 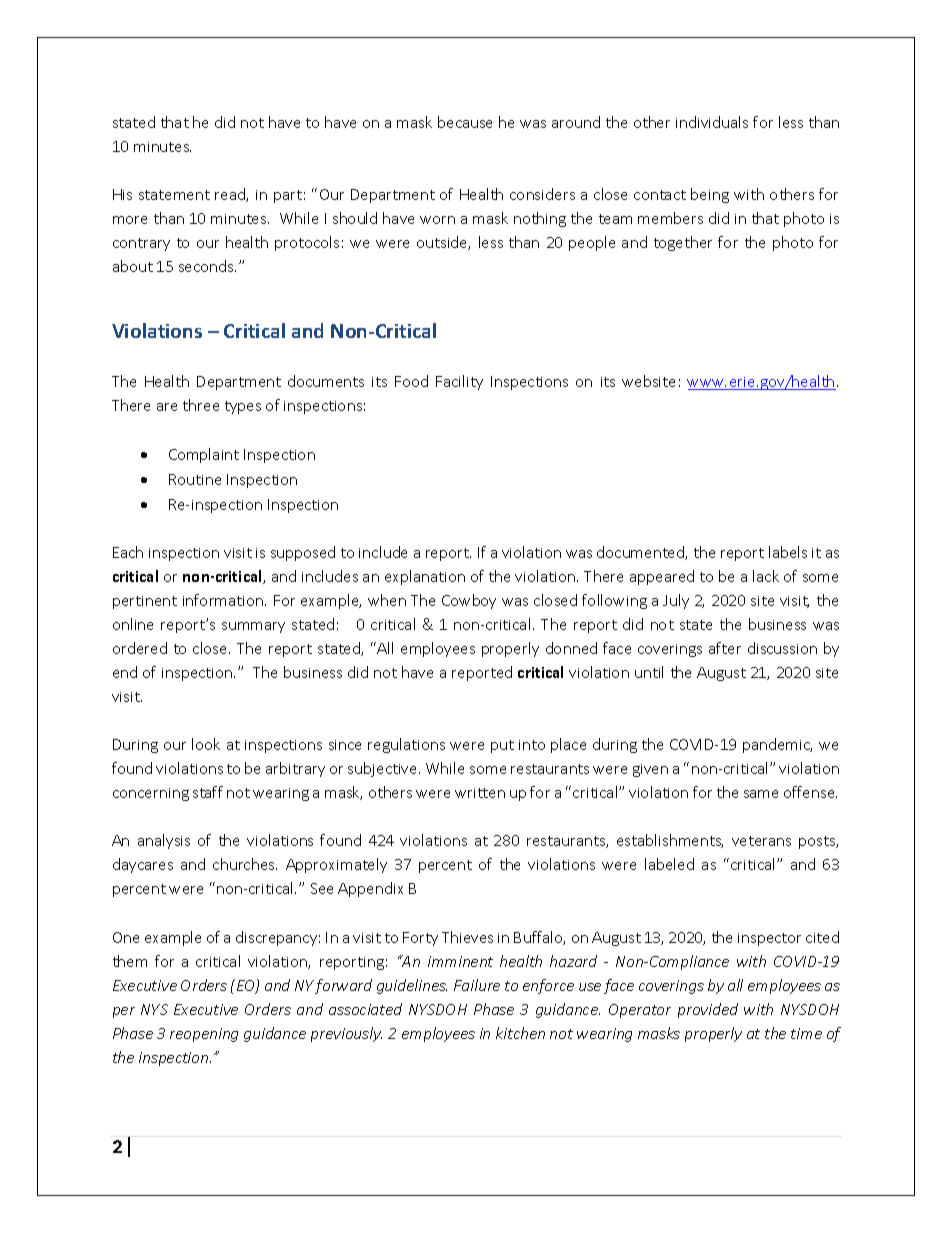 What do you see at coordinates (164, 841) in the document?
I see `analysis` at bounding box center [164, 841].
